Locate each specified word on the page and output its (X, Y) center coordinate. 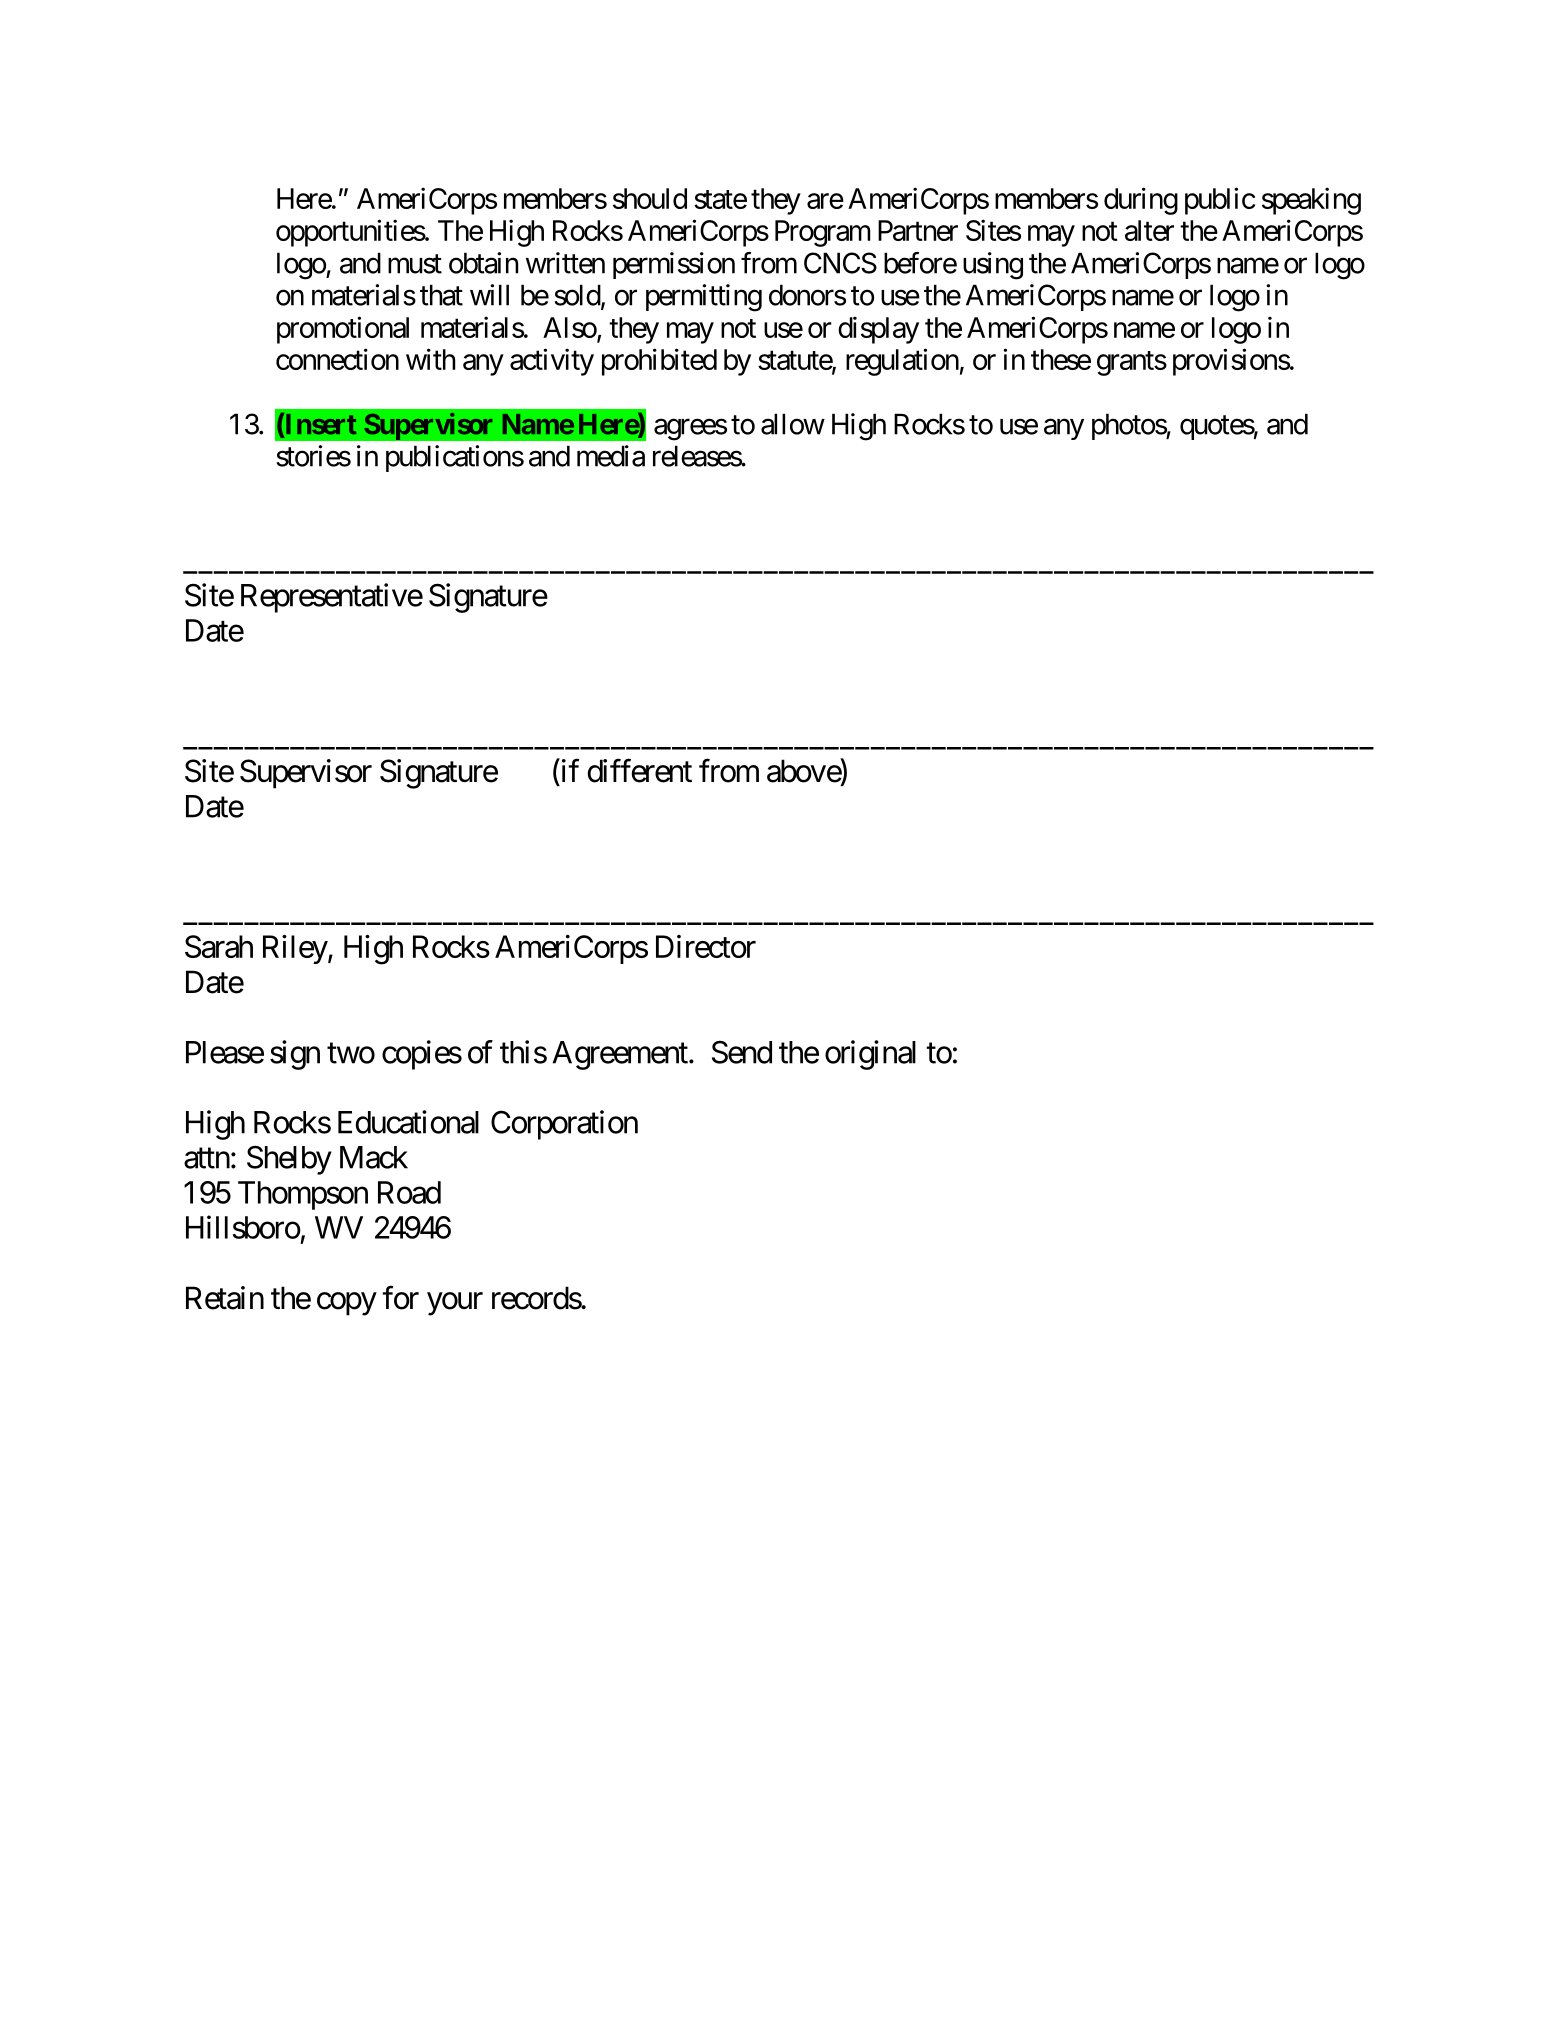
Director (706, 946)
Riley (296, 949)
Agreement (620, 1055)
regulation (902, 362)
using (993, 266)
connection (337, 359)
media (611, 456)
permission (674, 265)
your (455, 1304)
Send (742, 1052)
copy (347, 1304)
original (870, 1055)
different (640, 771)
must (415, 264)
